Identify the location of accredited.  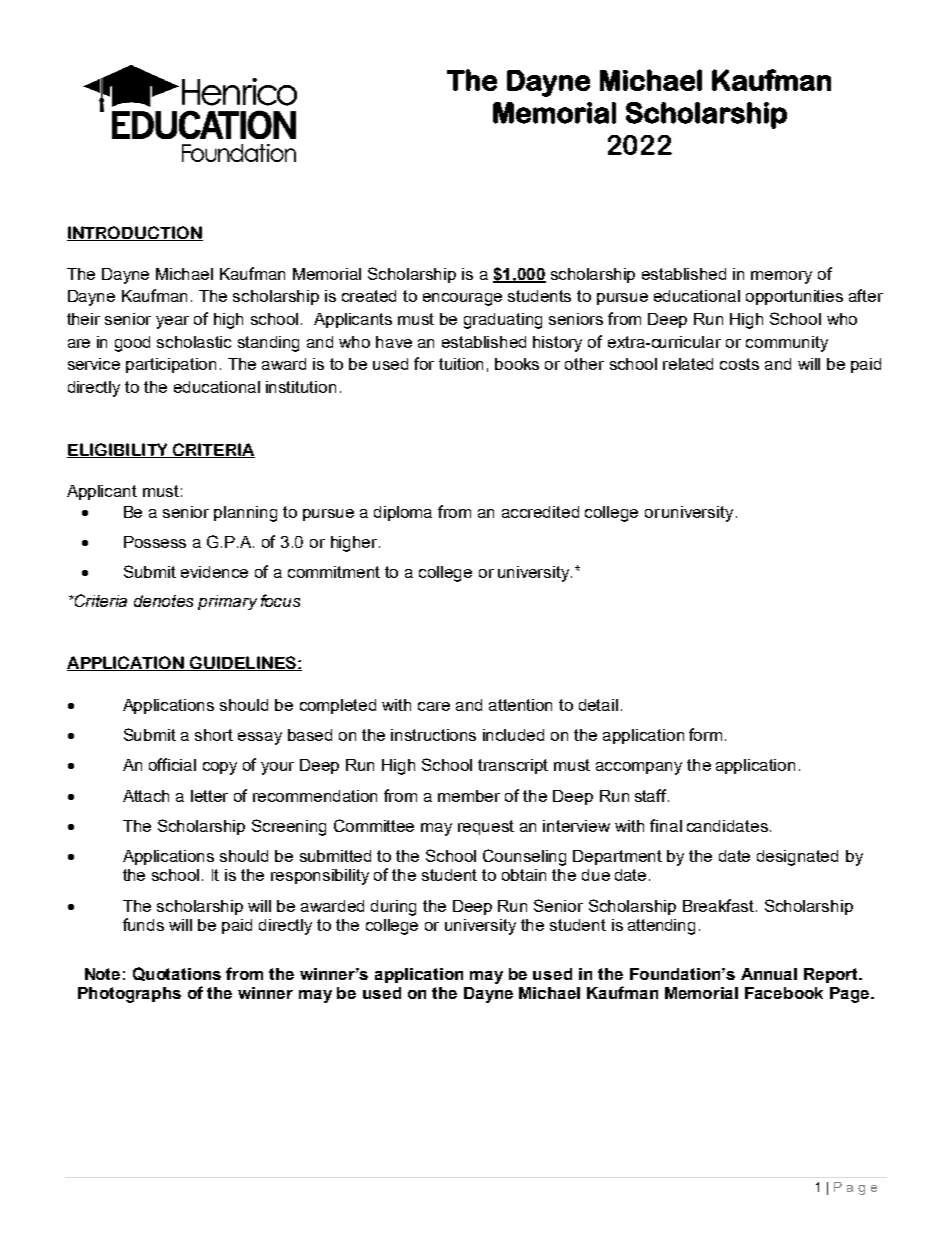
(540, 512).
